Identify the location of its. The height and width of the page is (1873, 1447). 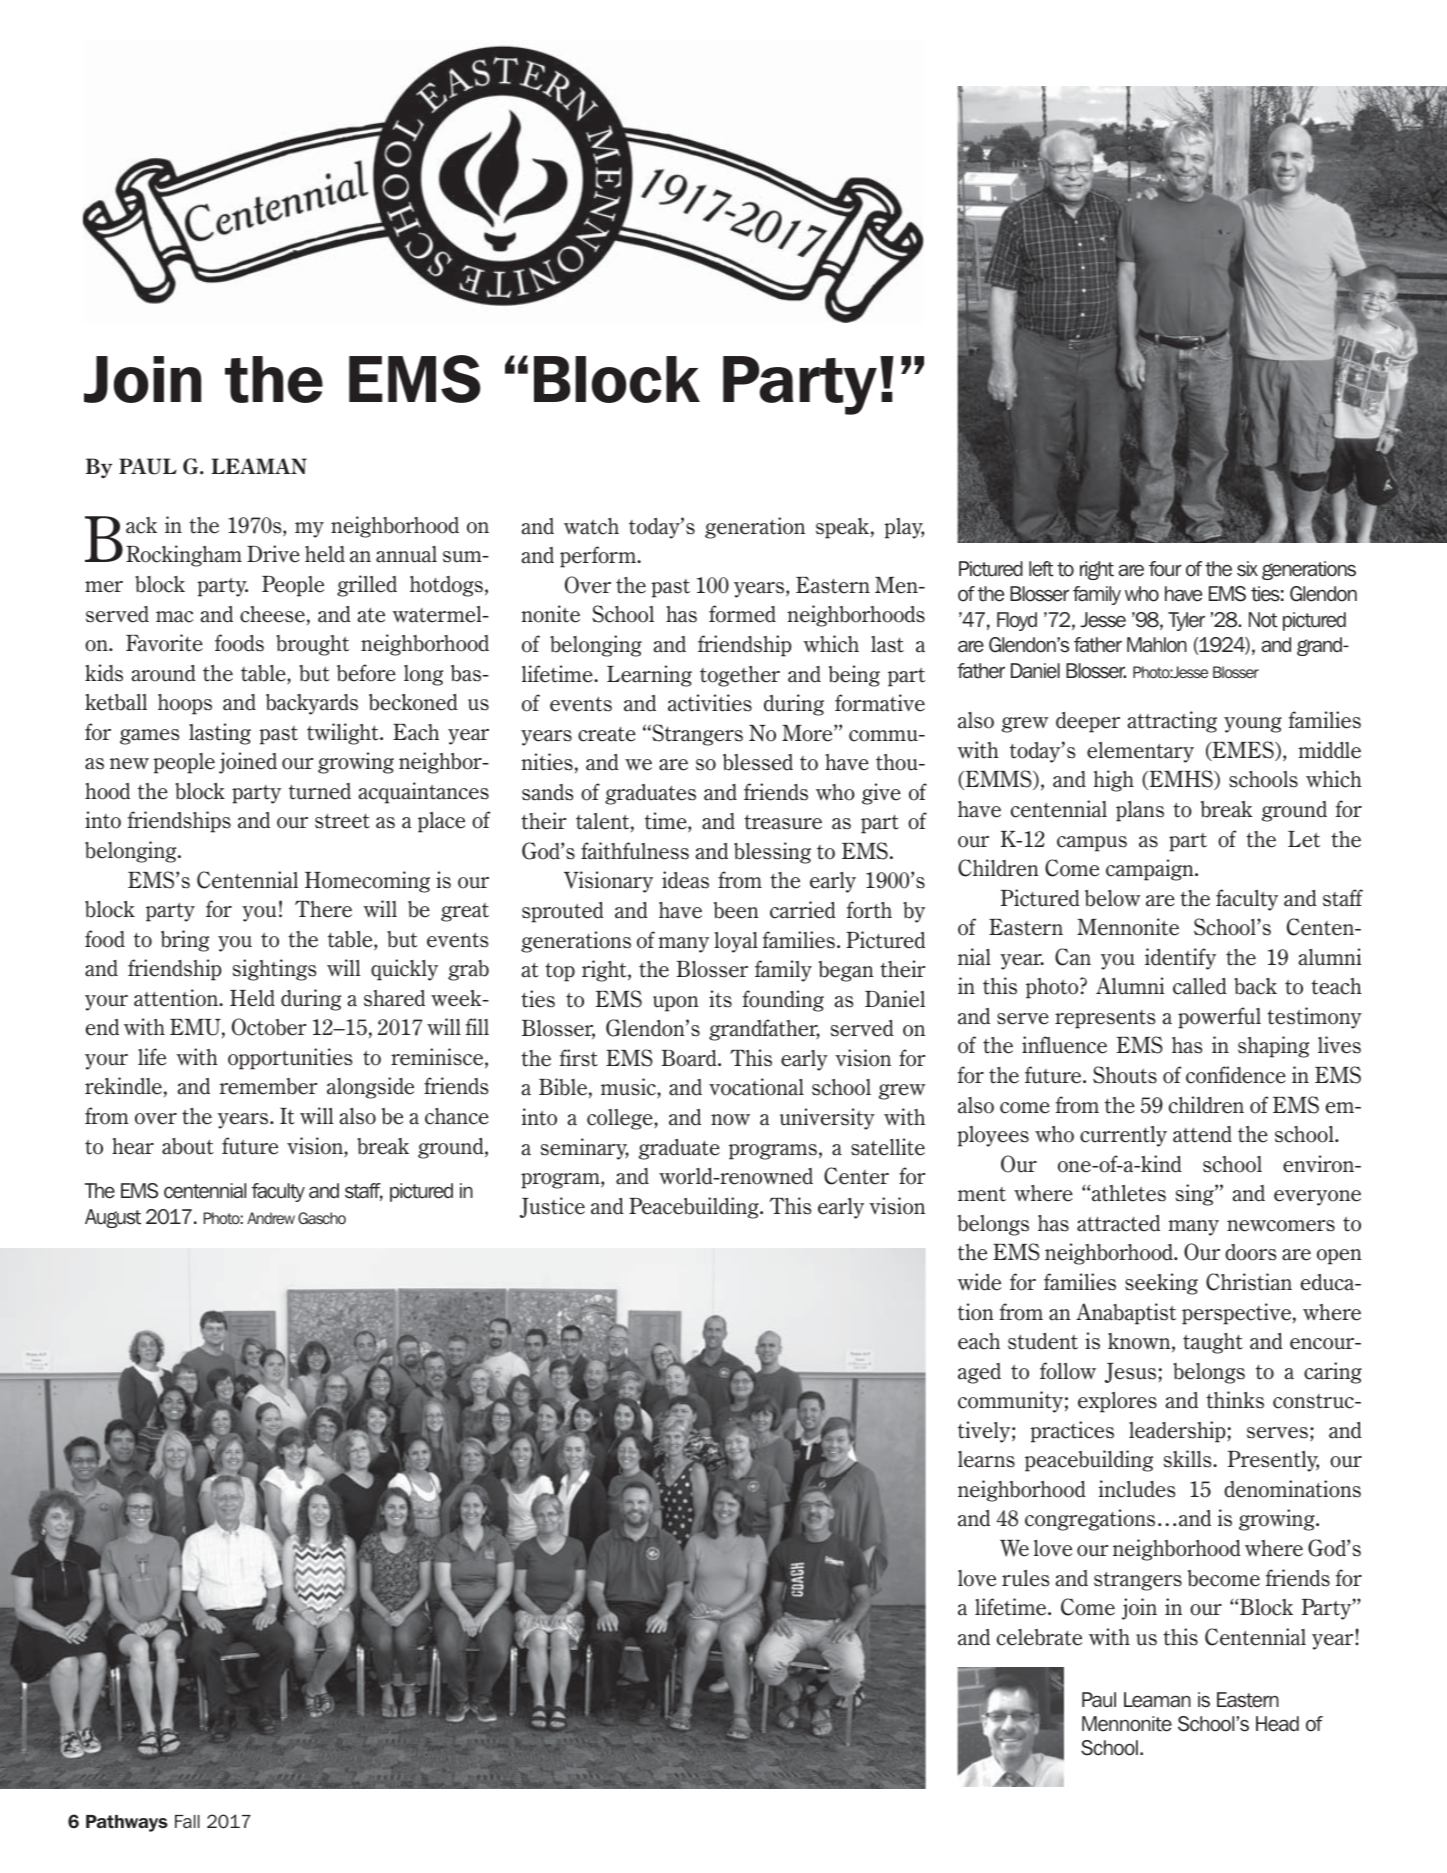
(720, 999).
